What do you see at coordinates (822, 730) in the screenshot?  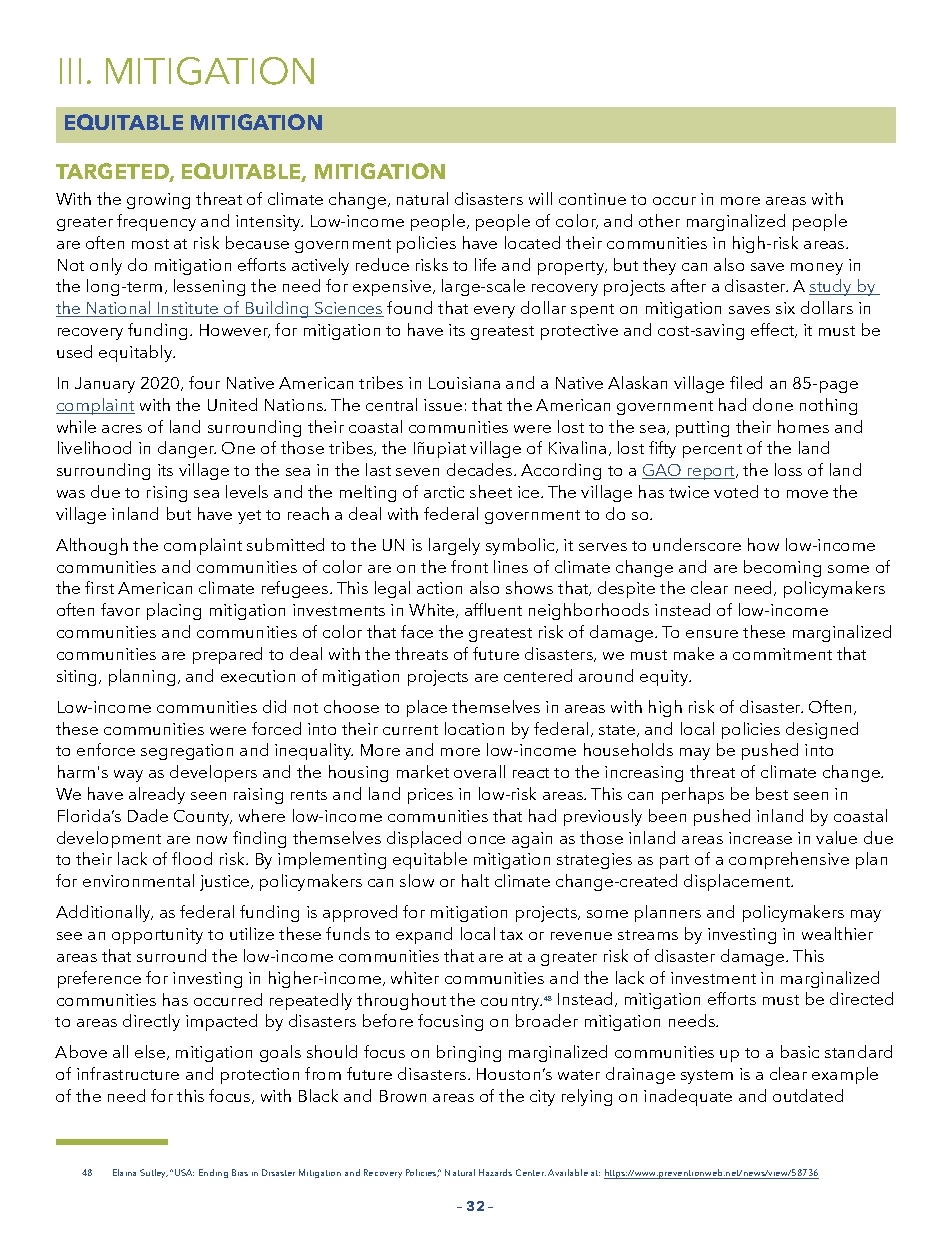 I see `designed` at bounding box center [822, 730].
